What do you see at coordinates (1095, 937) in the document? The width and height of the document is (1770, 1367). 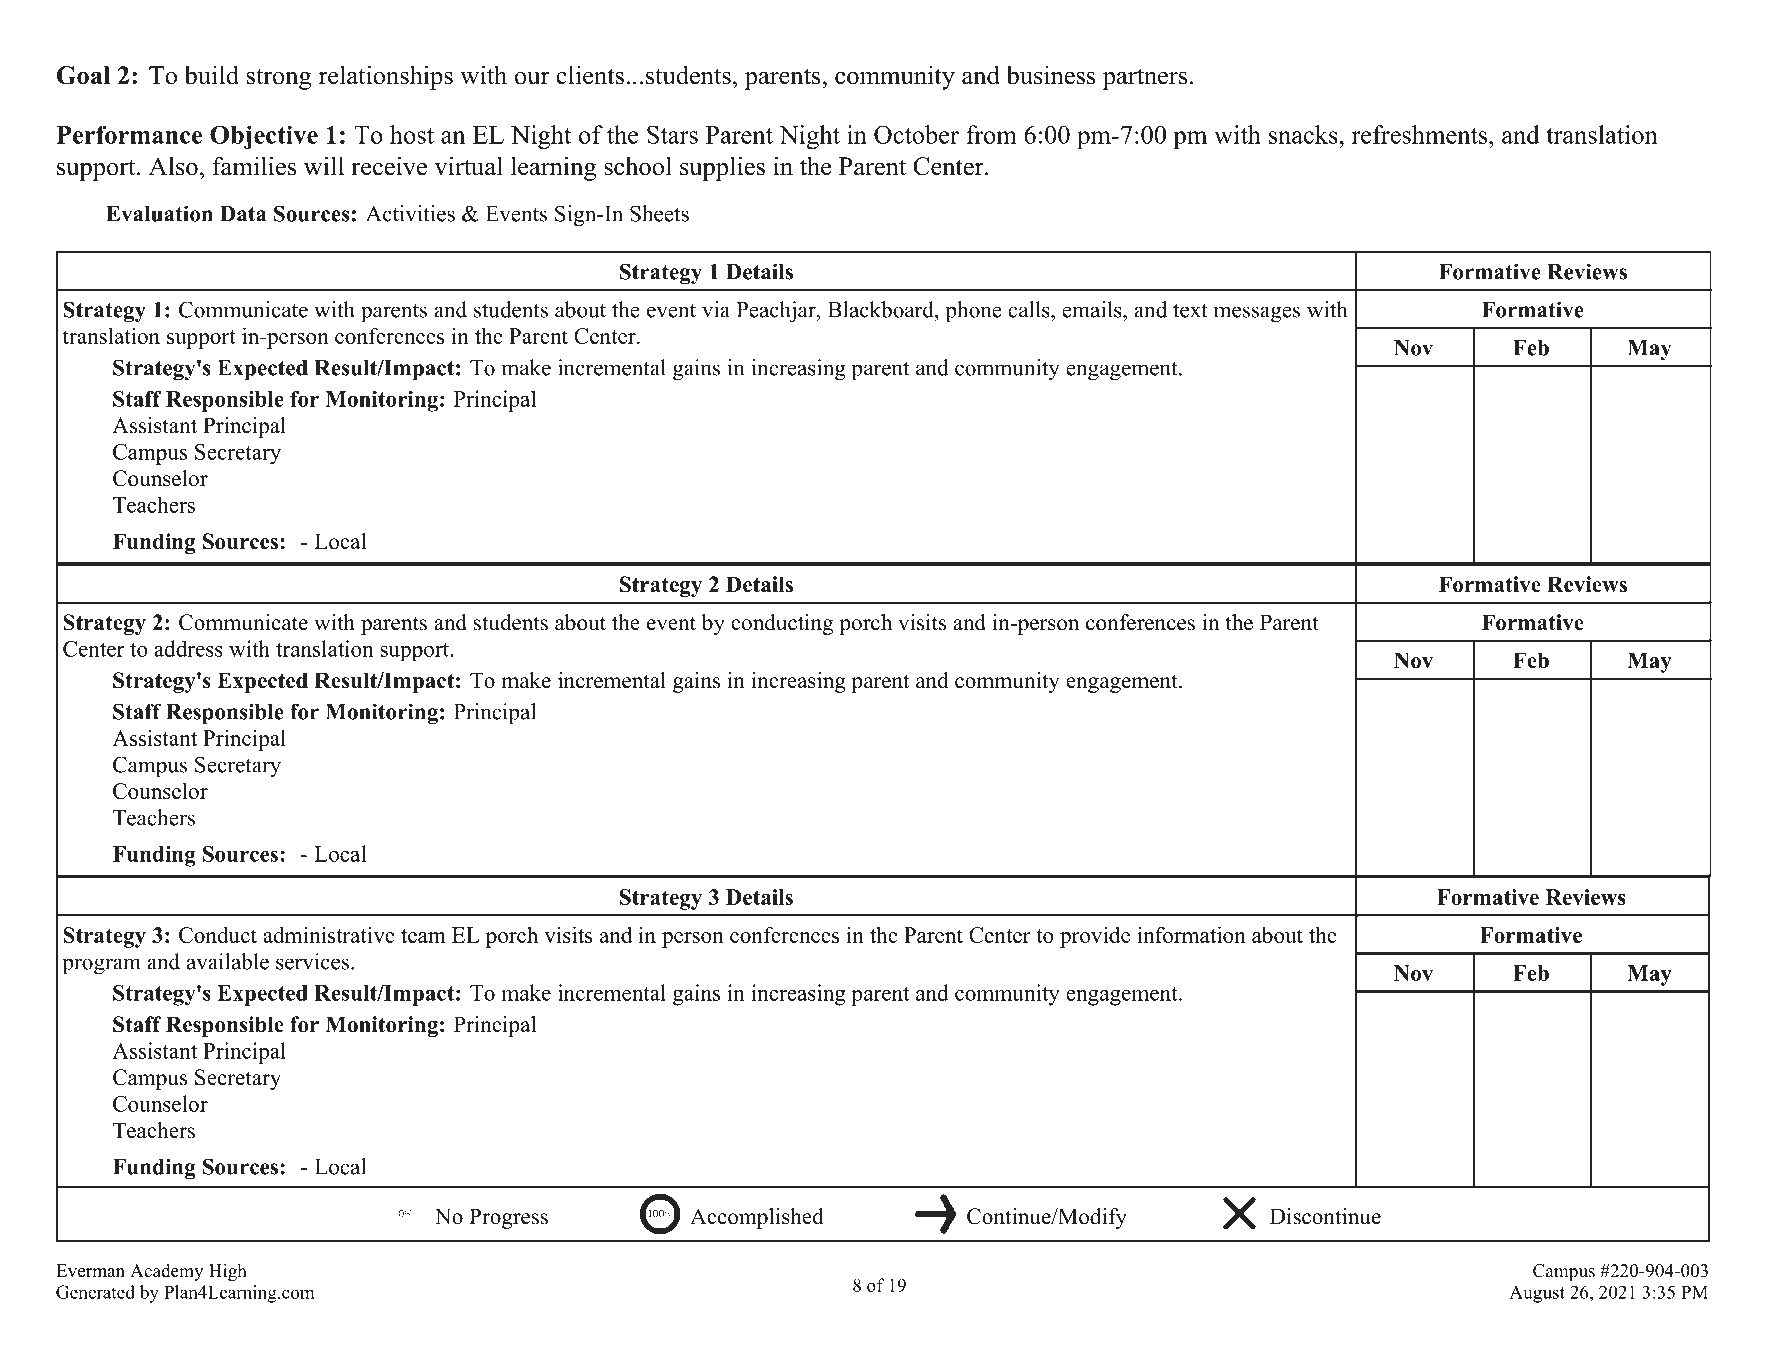 I see `provide` at bounding box center [1095, 937].
